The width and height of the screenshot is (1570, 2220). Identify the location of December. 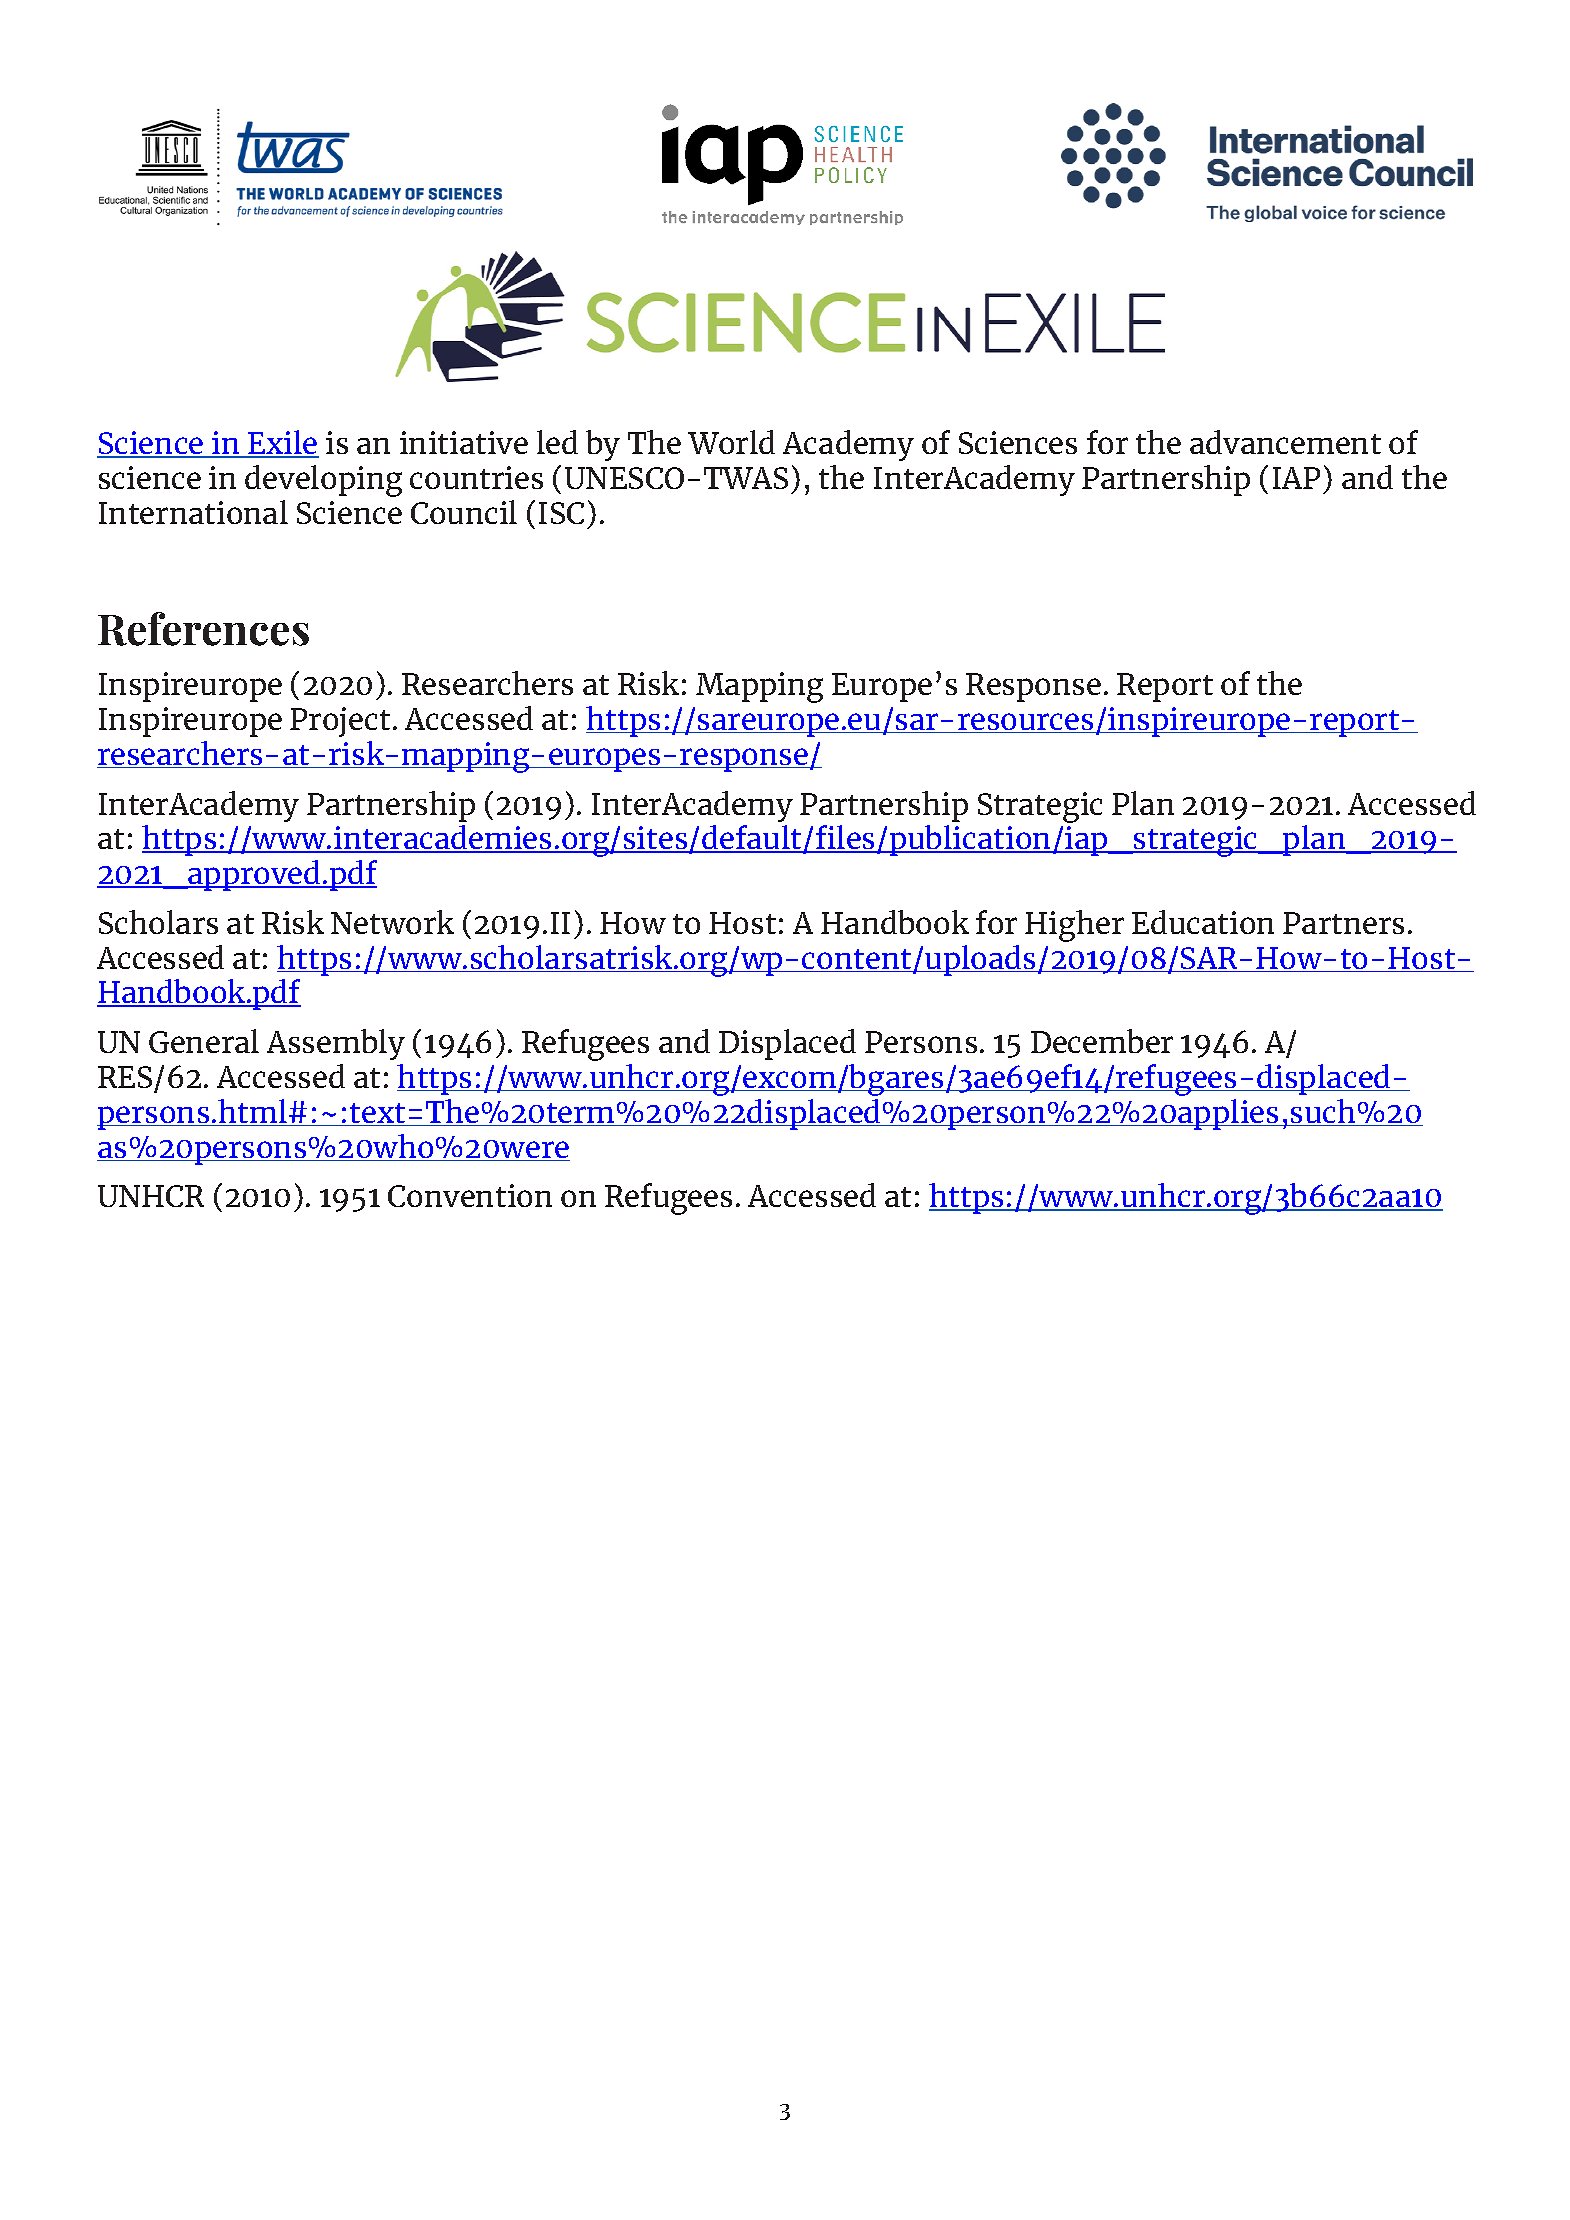
(1102, 1041).
